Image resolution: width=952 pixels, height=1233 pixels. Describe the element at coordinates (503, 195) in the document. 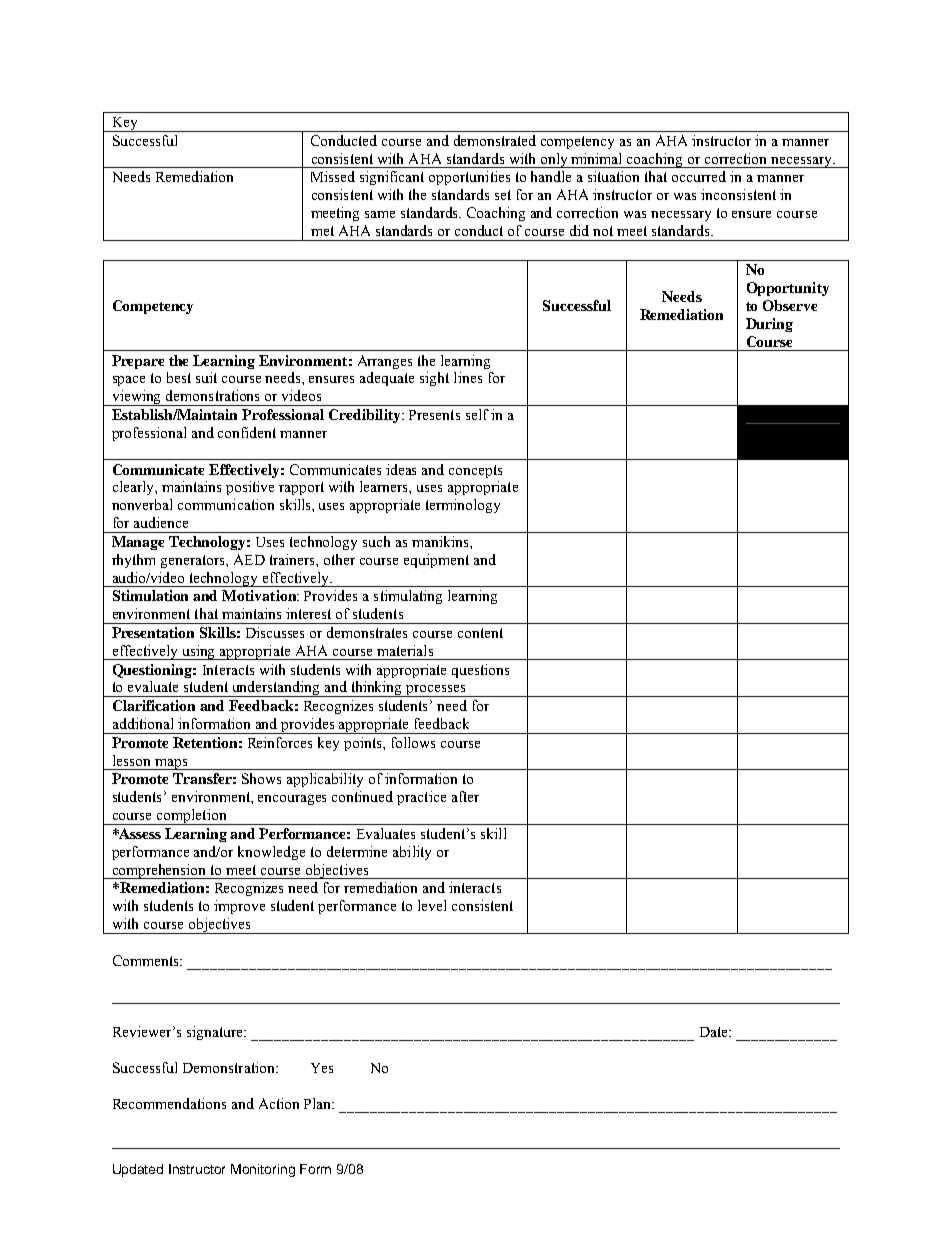

I see `set` at that location.
